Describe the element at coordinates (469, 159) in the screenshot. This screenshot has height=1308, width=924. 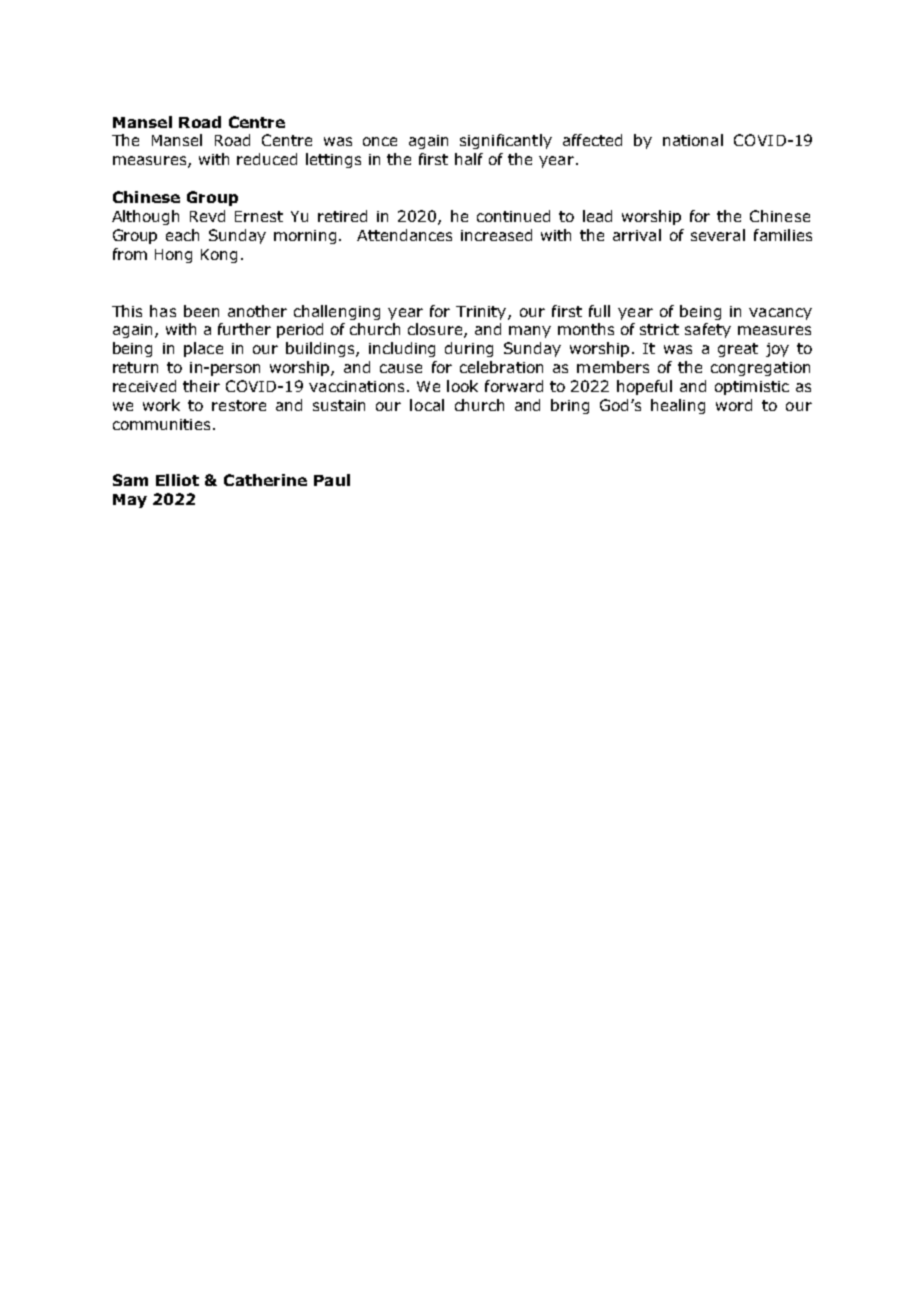
I see `half` at that location.
